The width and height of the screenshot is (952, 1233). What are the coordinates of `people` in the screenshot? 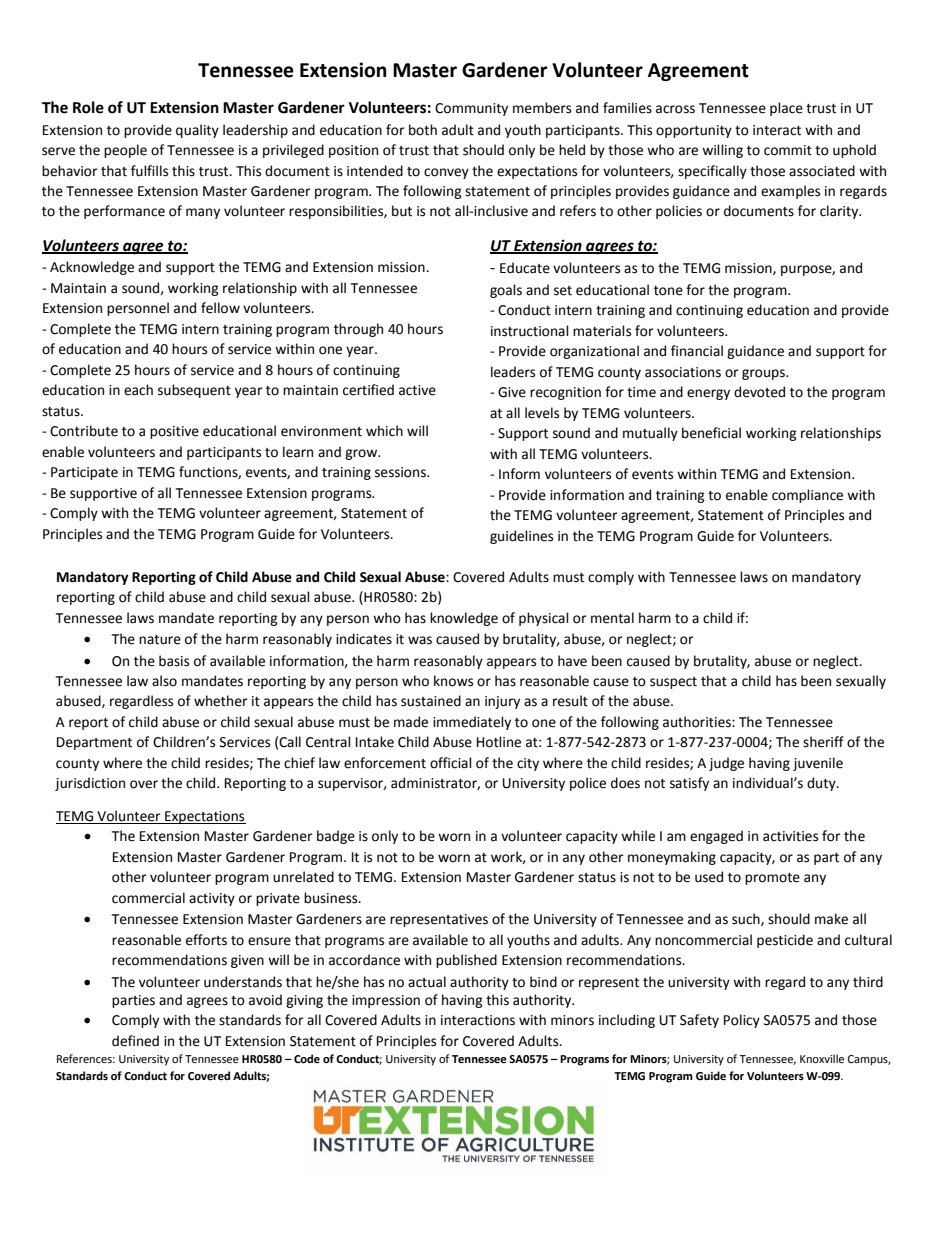 It's located at (125, 151).
